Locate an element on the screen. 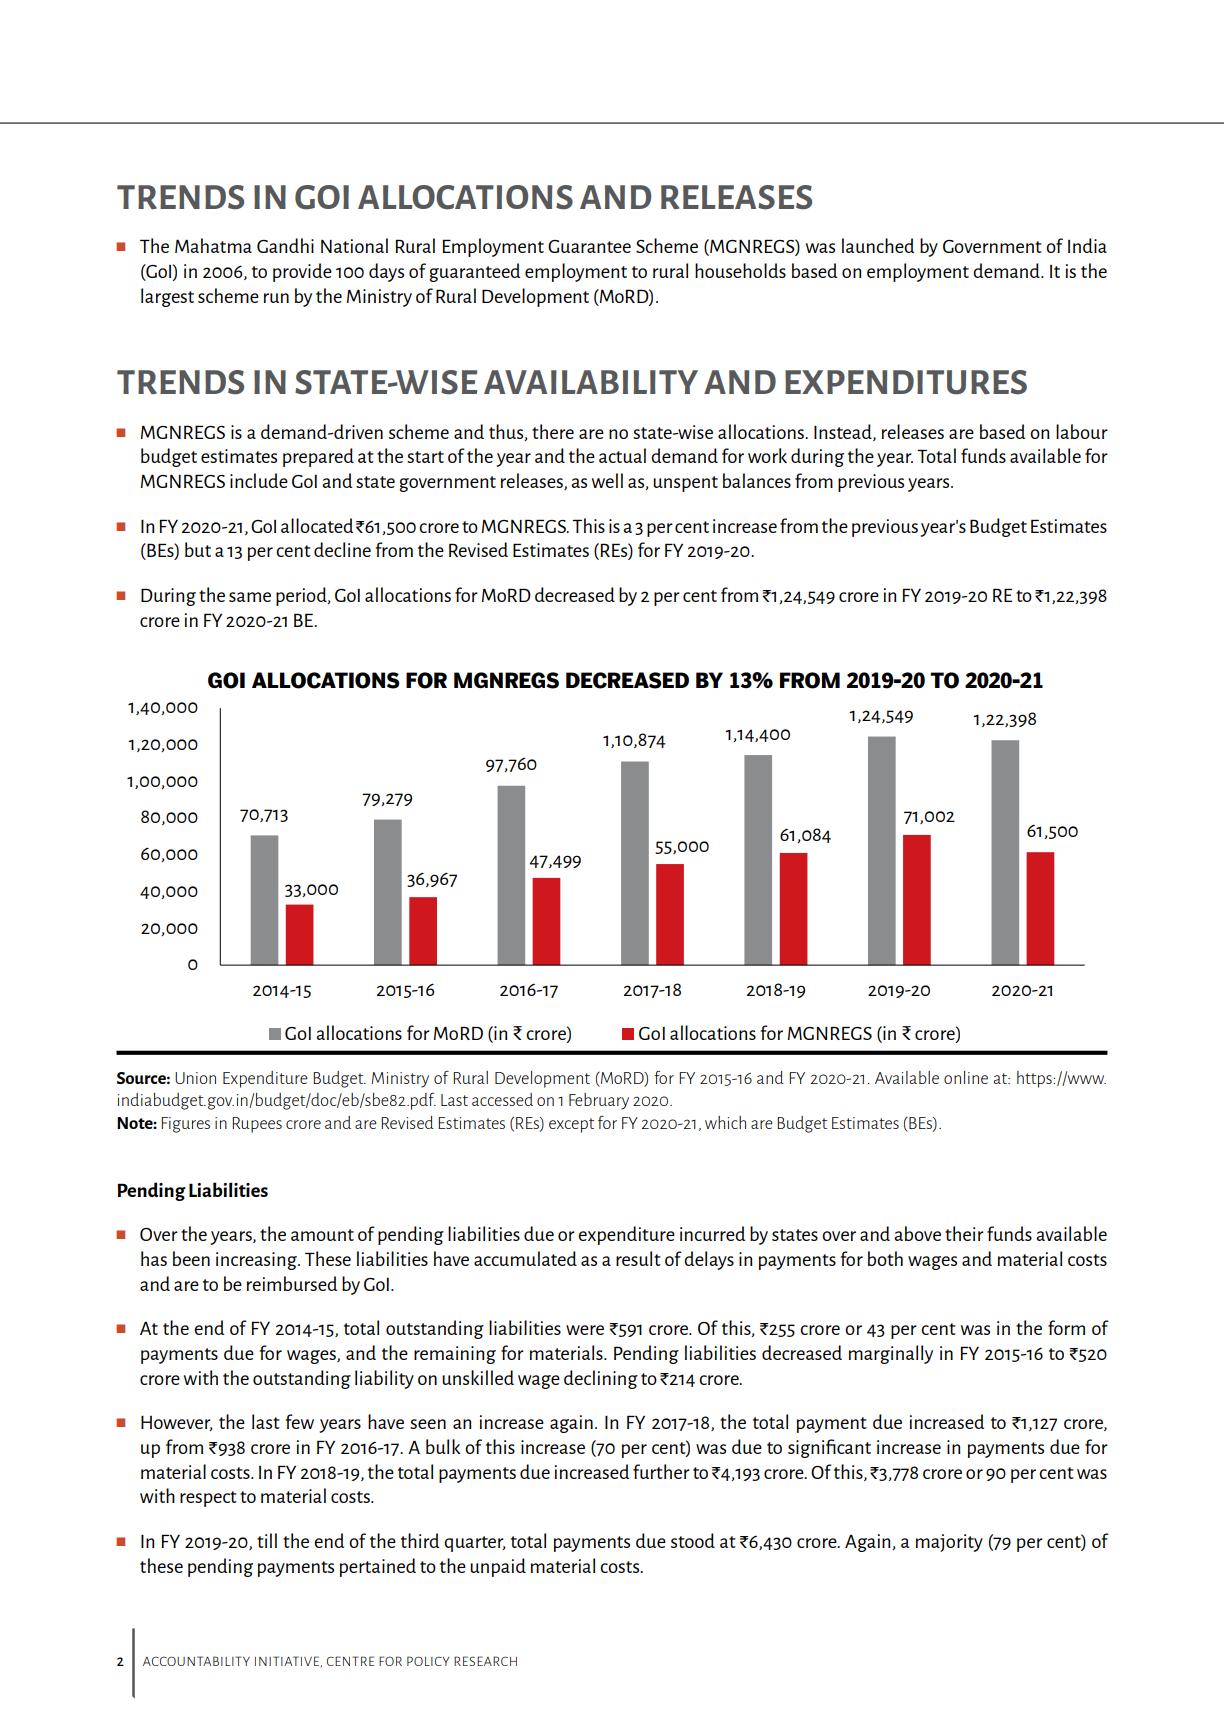 Image resolution: width=1224 pixels, height=1731 pixels. Union is located at coordinates (195, 1078).
